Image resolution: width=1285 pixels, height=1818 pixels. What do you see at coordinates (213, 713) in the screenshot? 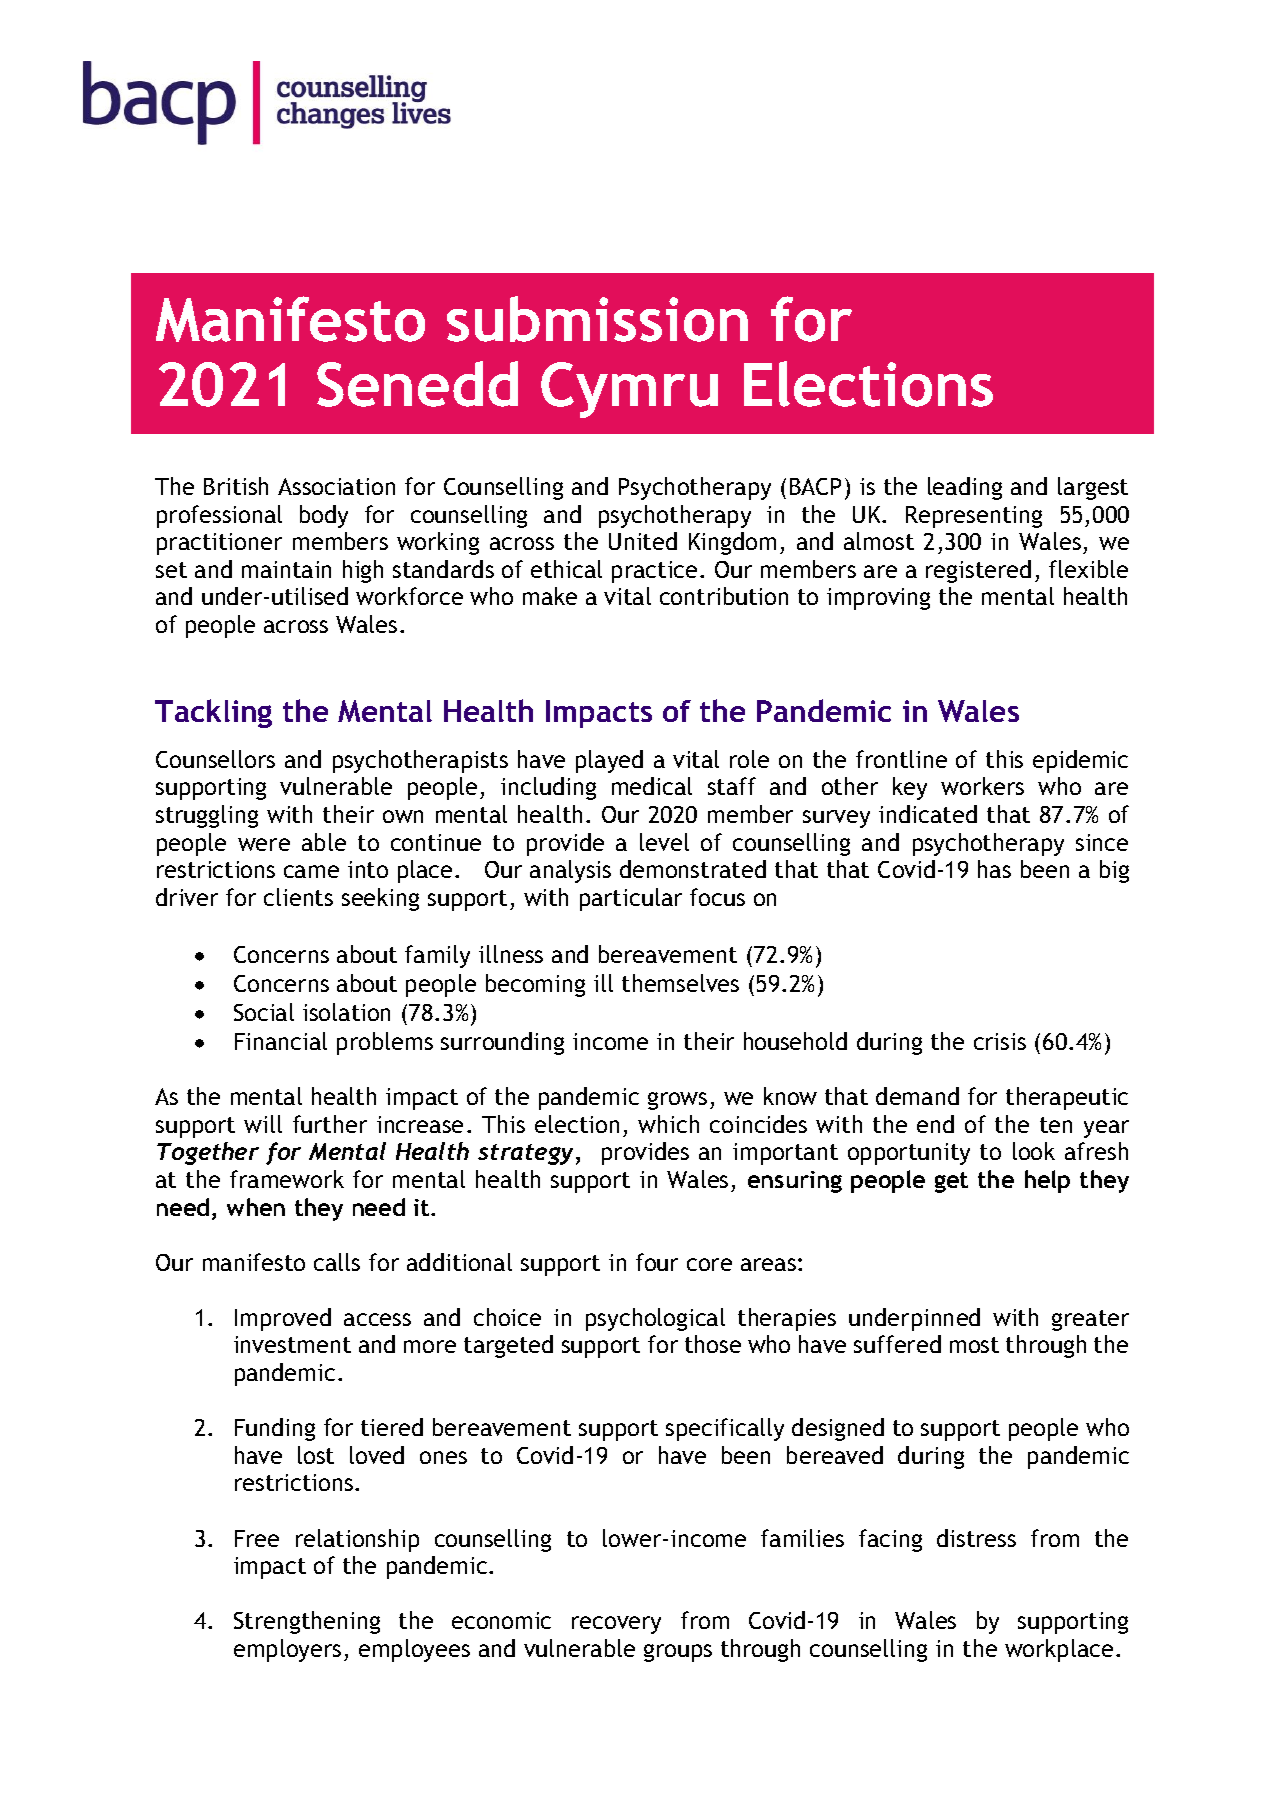
I see `Tackling` at bounding box center [213, 713].
